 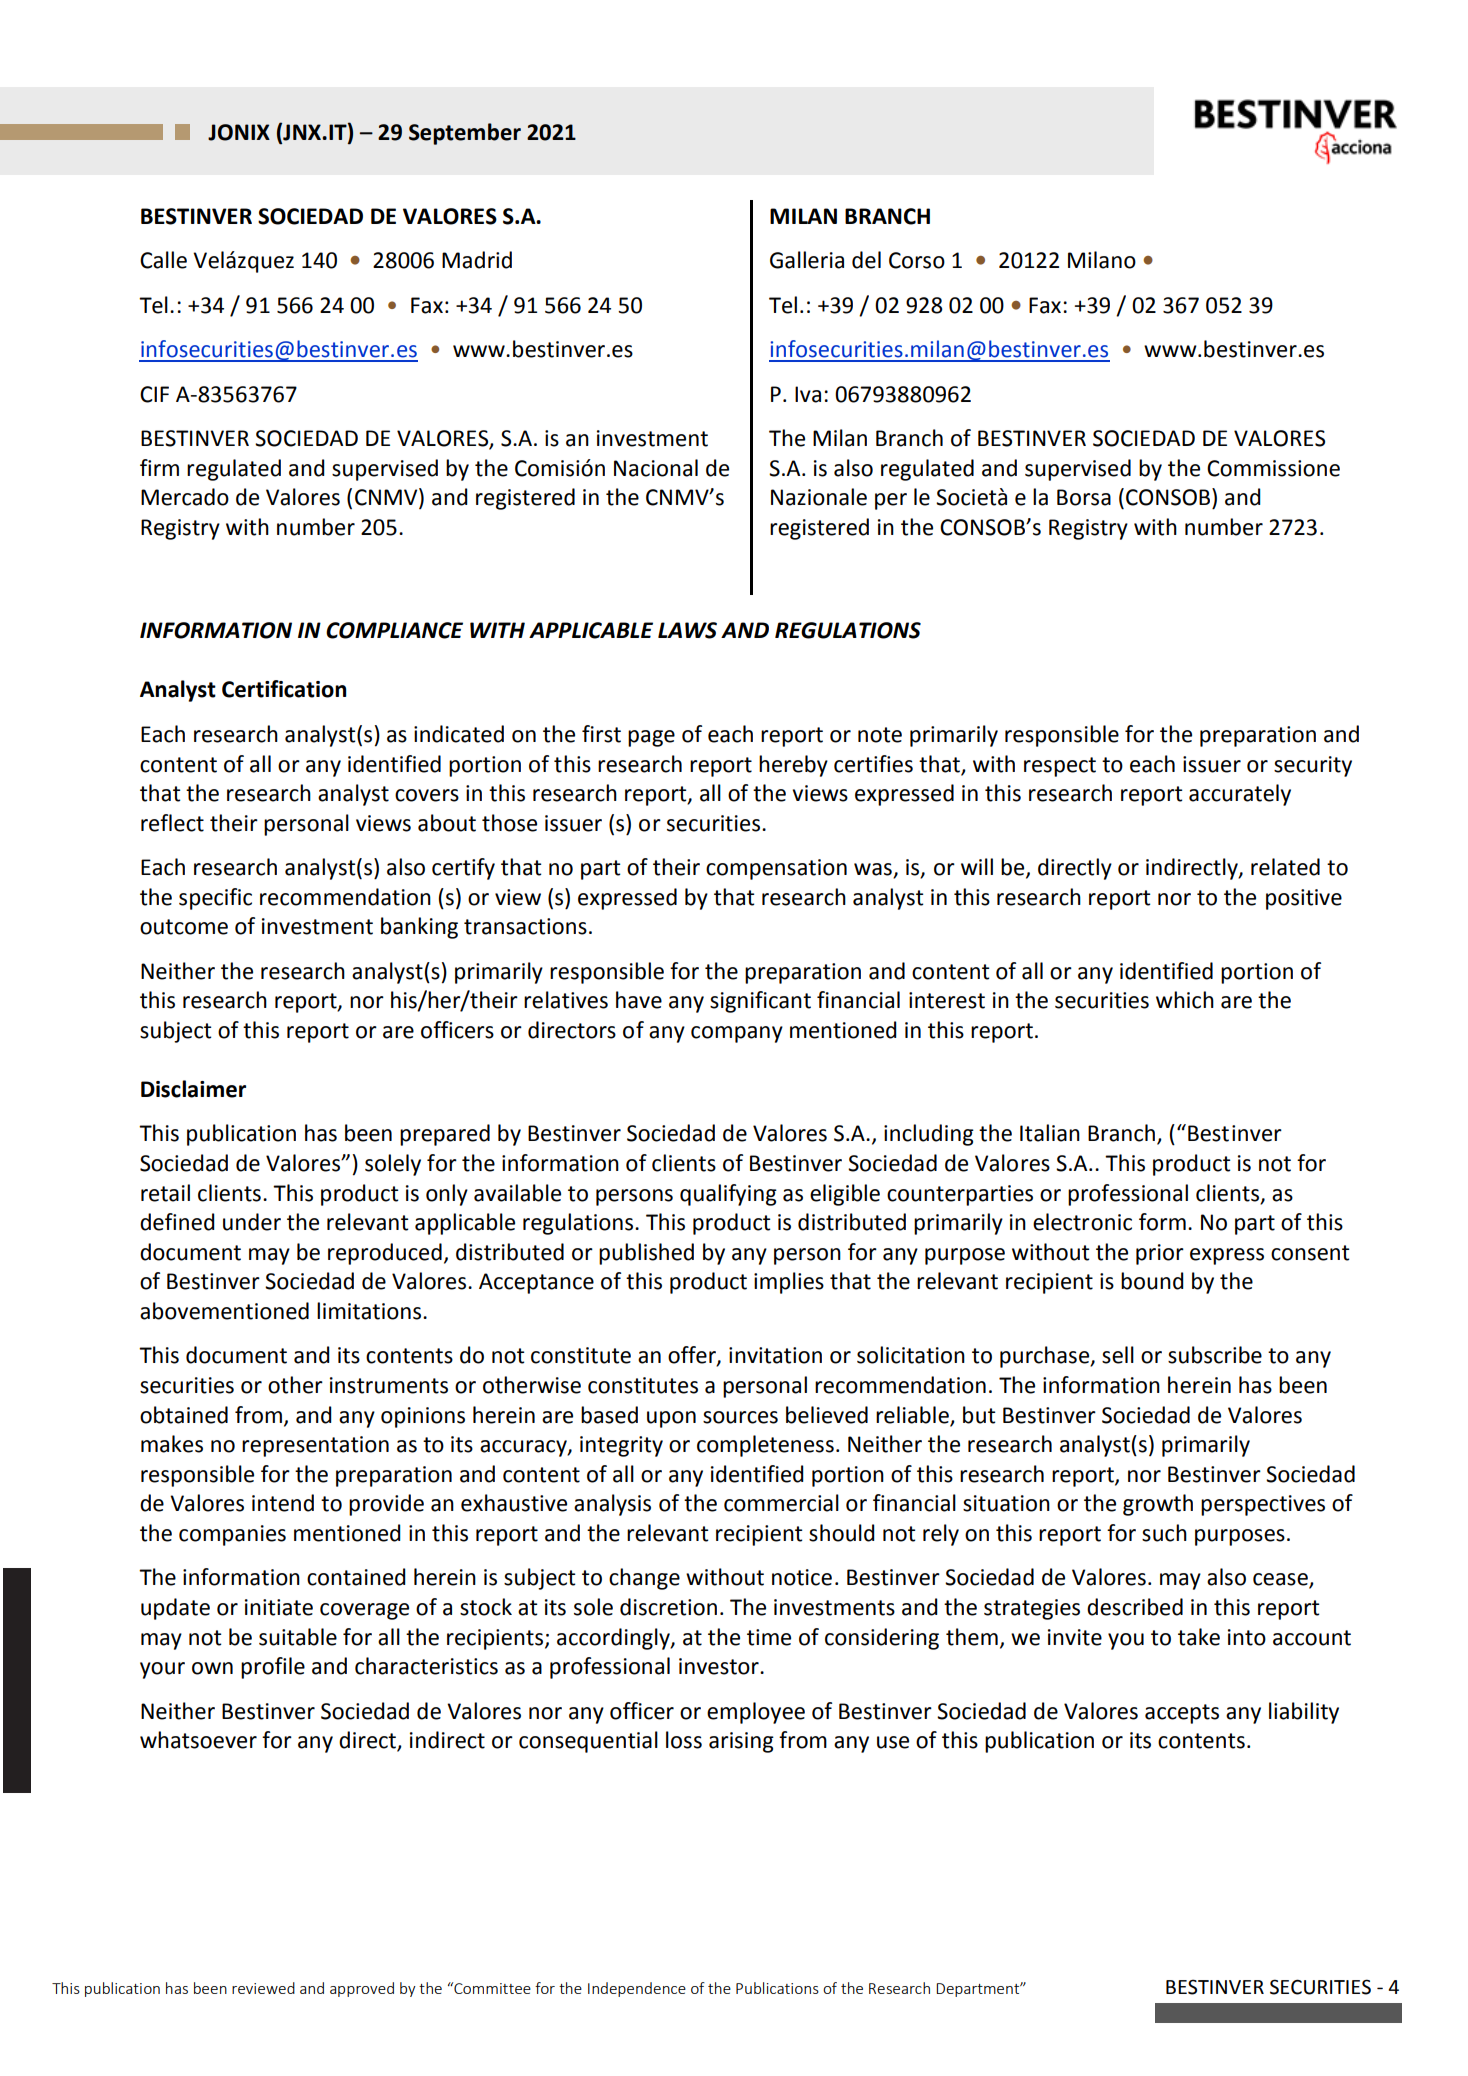 What do you see at coordinates (687, 630) in the screenshot?
I see `LAWS` at bounding box center [687, 630].
